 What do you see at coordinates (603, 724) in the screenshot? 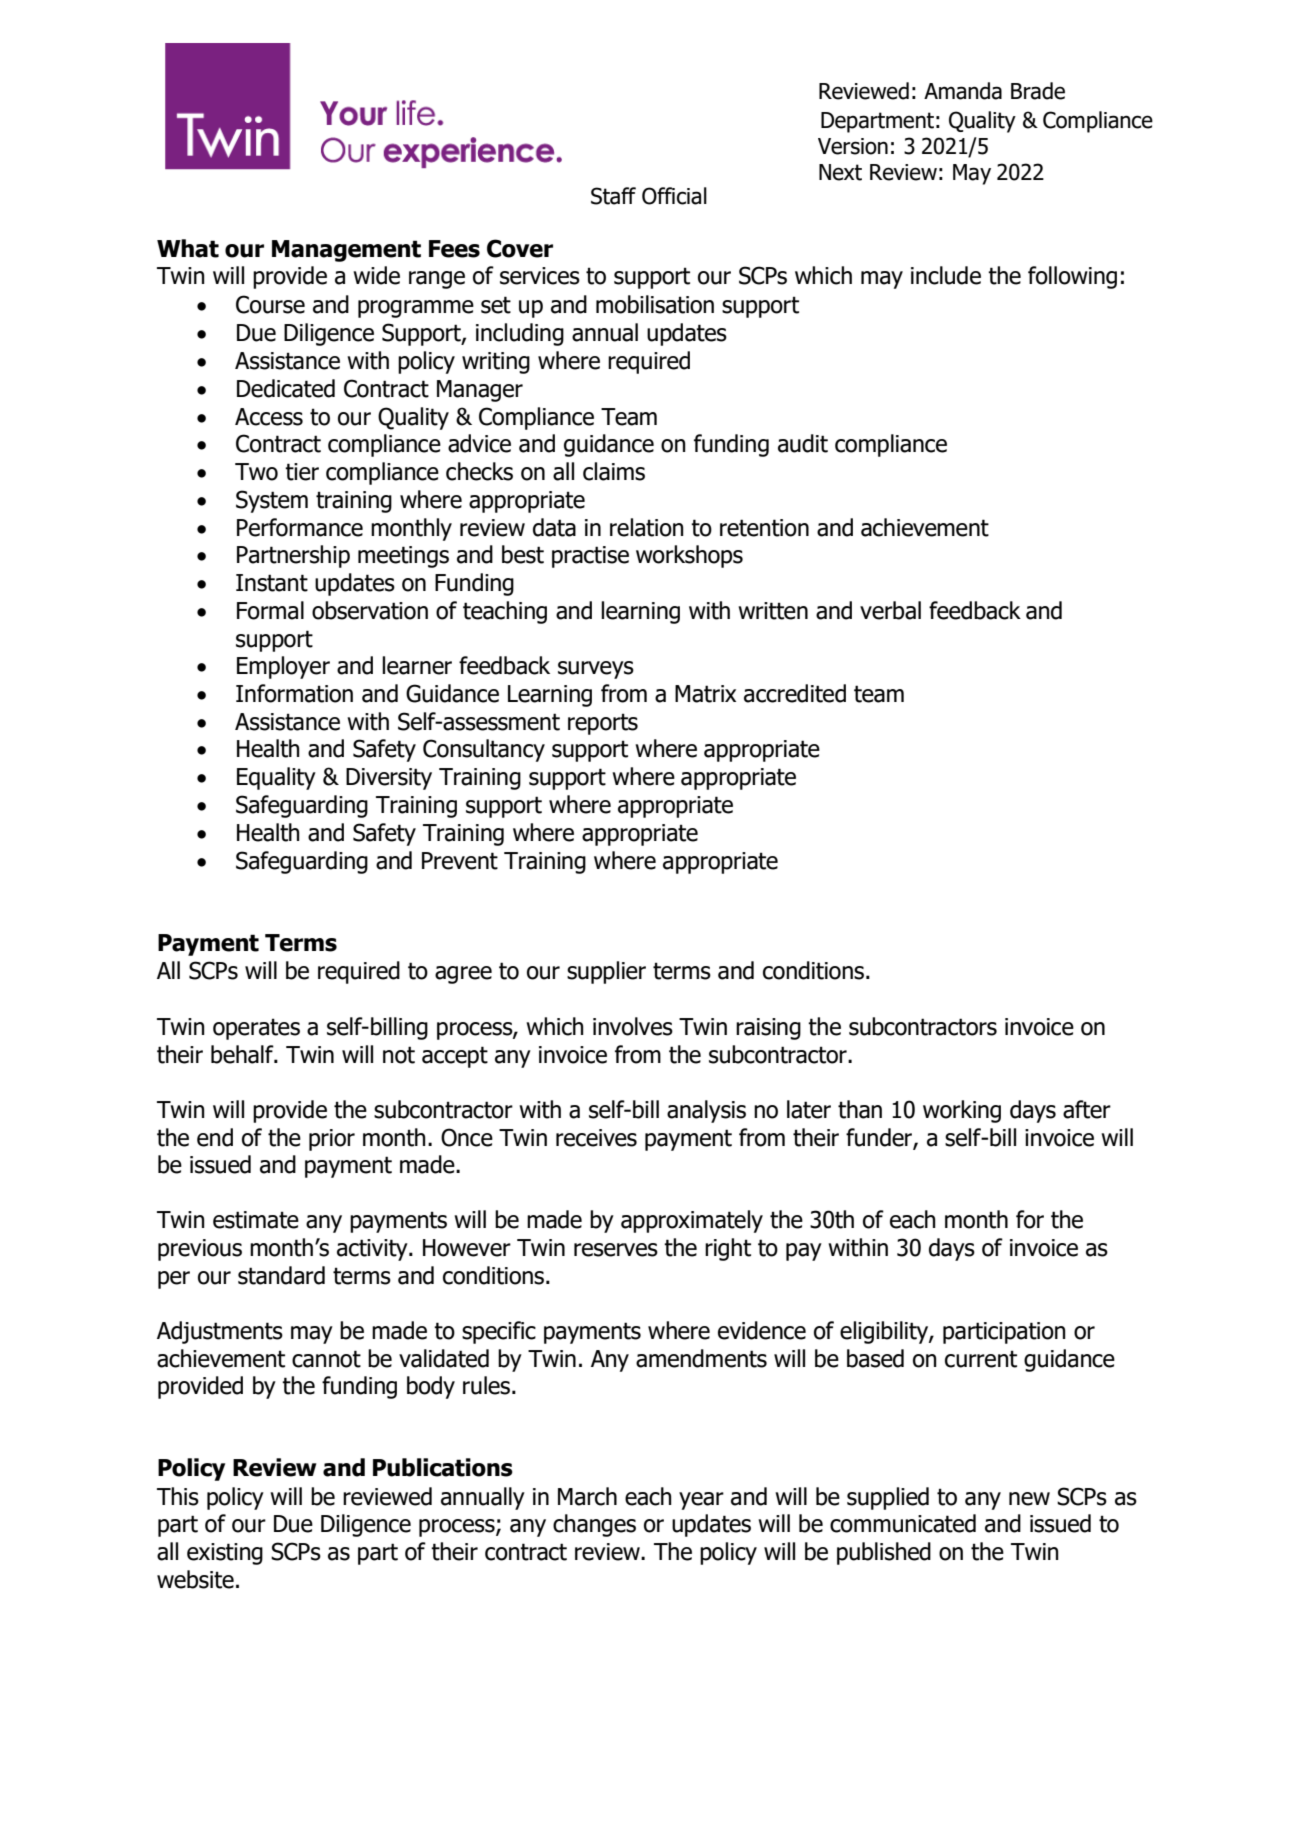
I see `reports` at bounding box center [603, 724].
